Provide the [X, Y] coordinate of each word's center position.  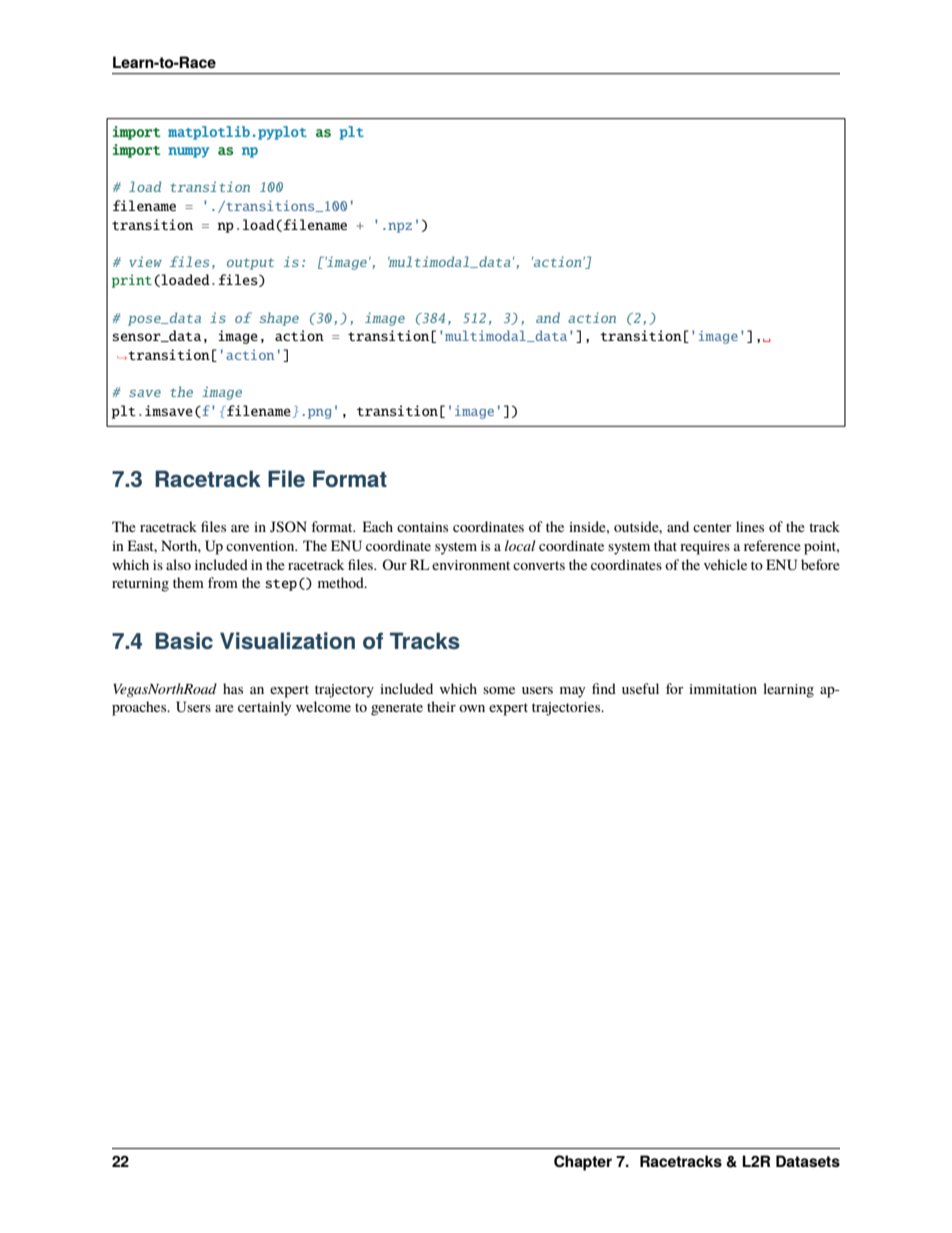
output [250, 264]
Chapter [583, 1163]
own [472, 708]
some [499, 690]
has [233, 688]
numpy [188, 152]
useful [640, 688]
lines [750, 526]
